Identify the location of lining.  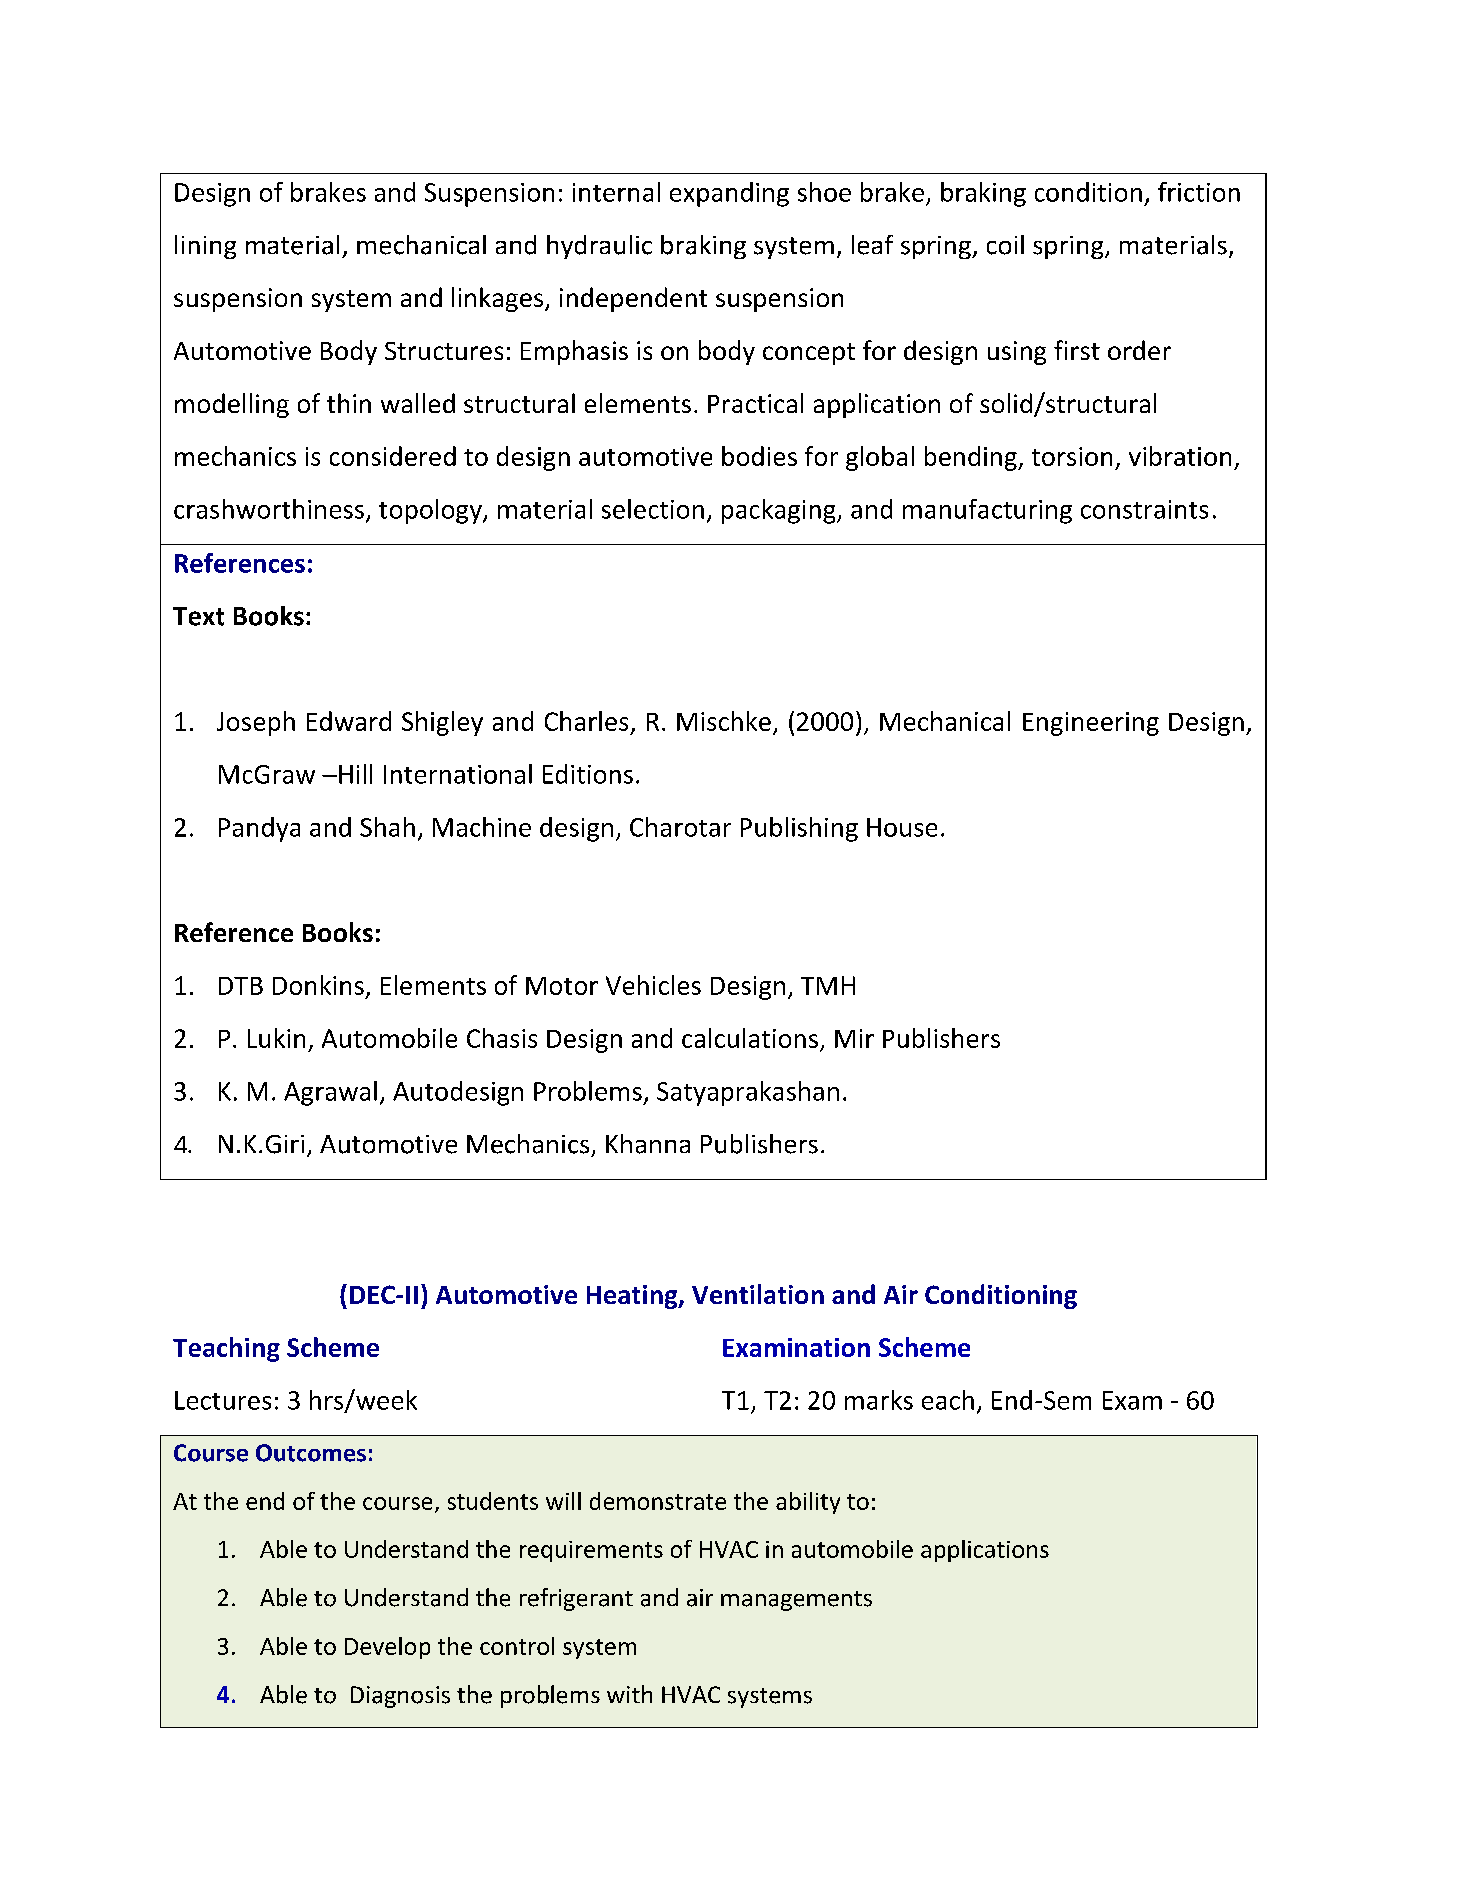
(205, 247).
